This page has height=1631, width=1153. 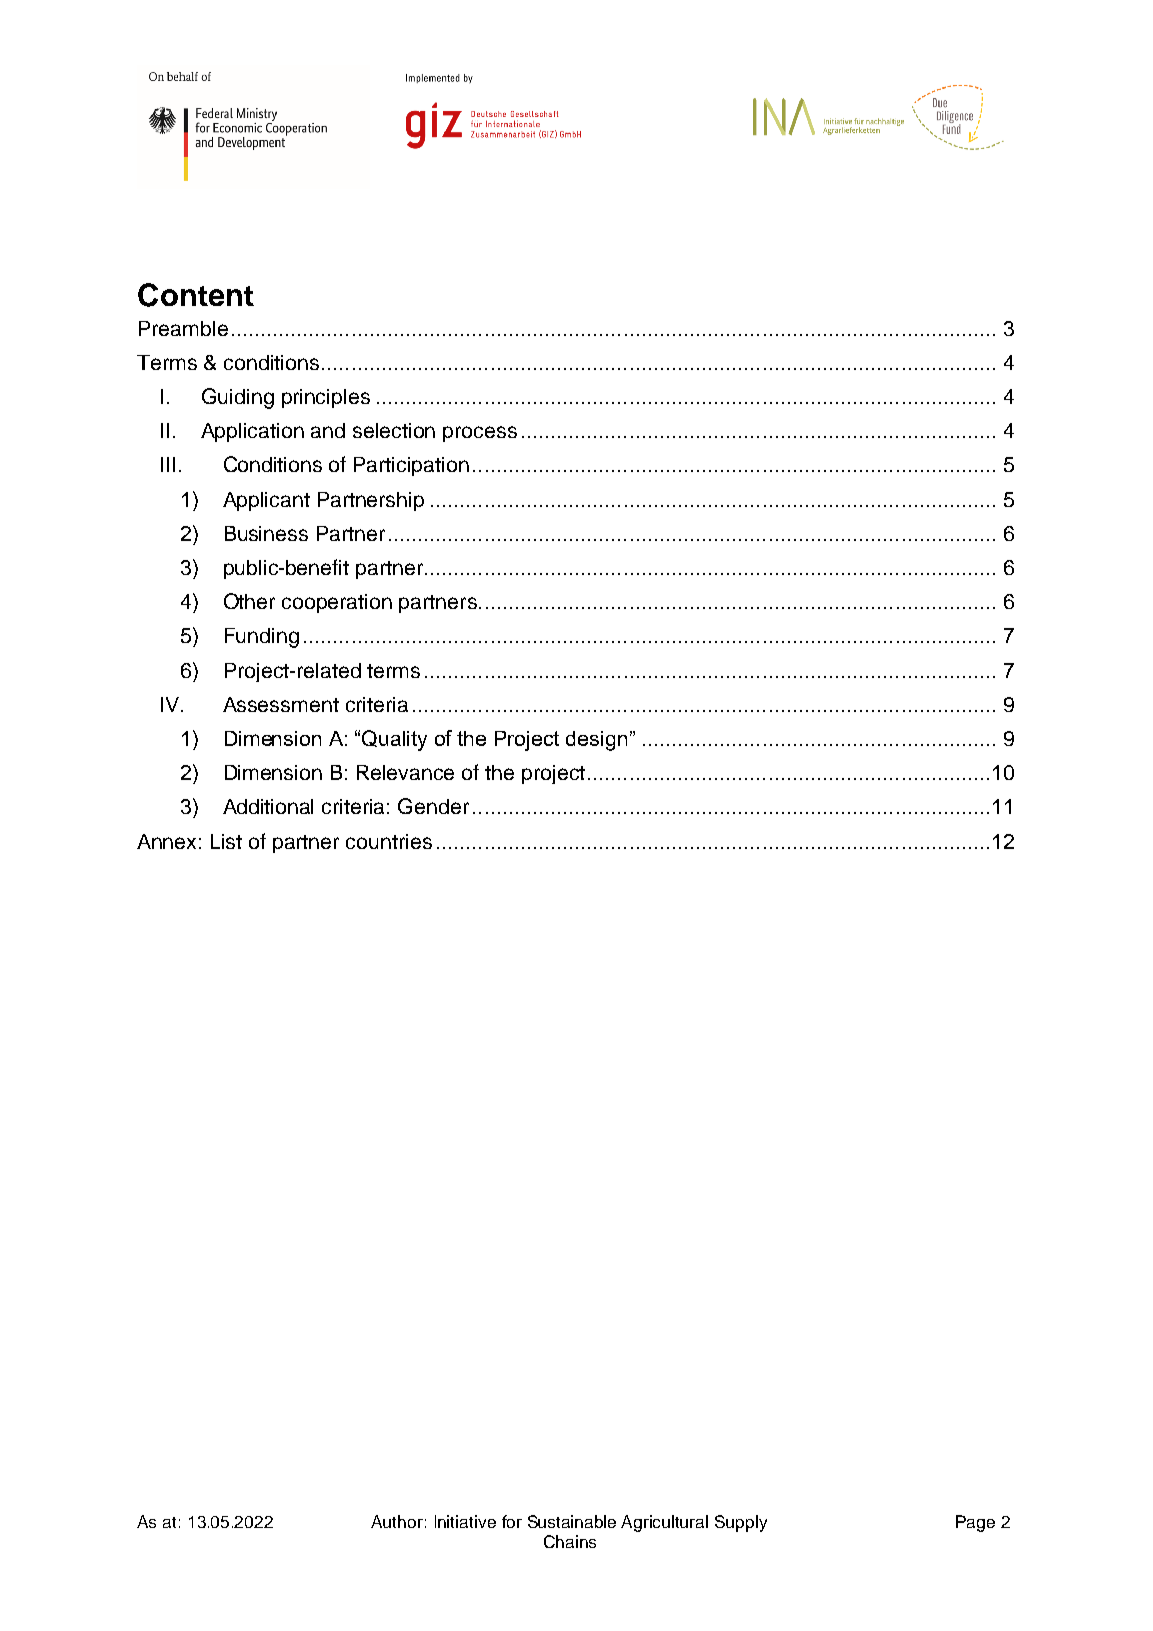 I want to click on List, so click(x=226, y=841).
